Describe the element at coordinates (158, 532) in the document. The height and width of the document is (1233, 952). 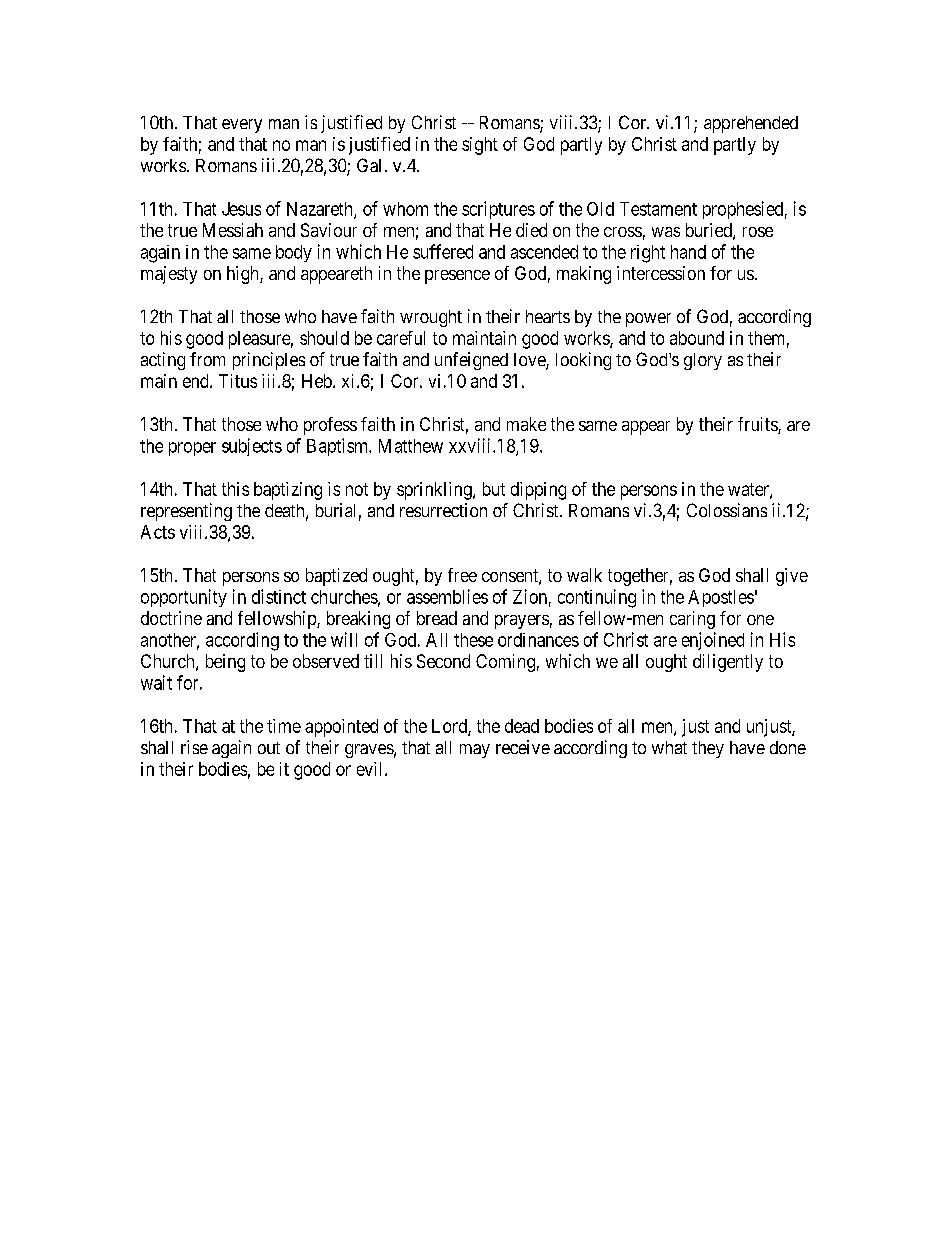
I see `Acts` at that location.
